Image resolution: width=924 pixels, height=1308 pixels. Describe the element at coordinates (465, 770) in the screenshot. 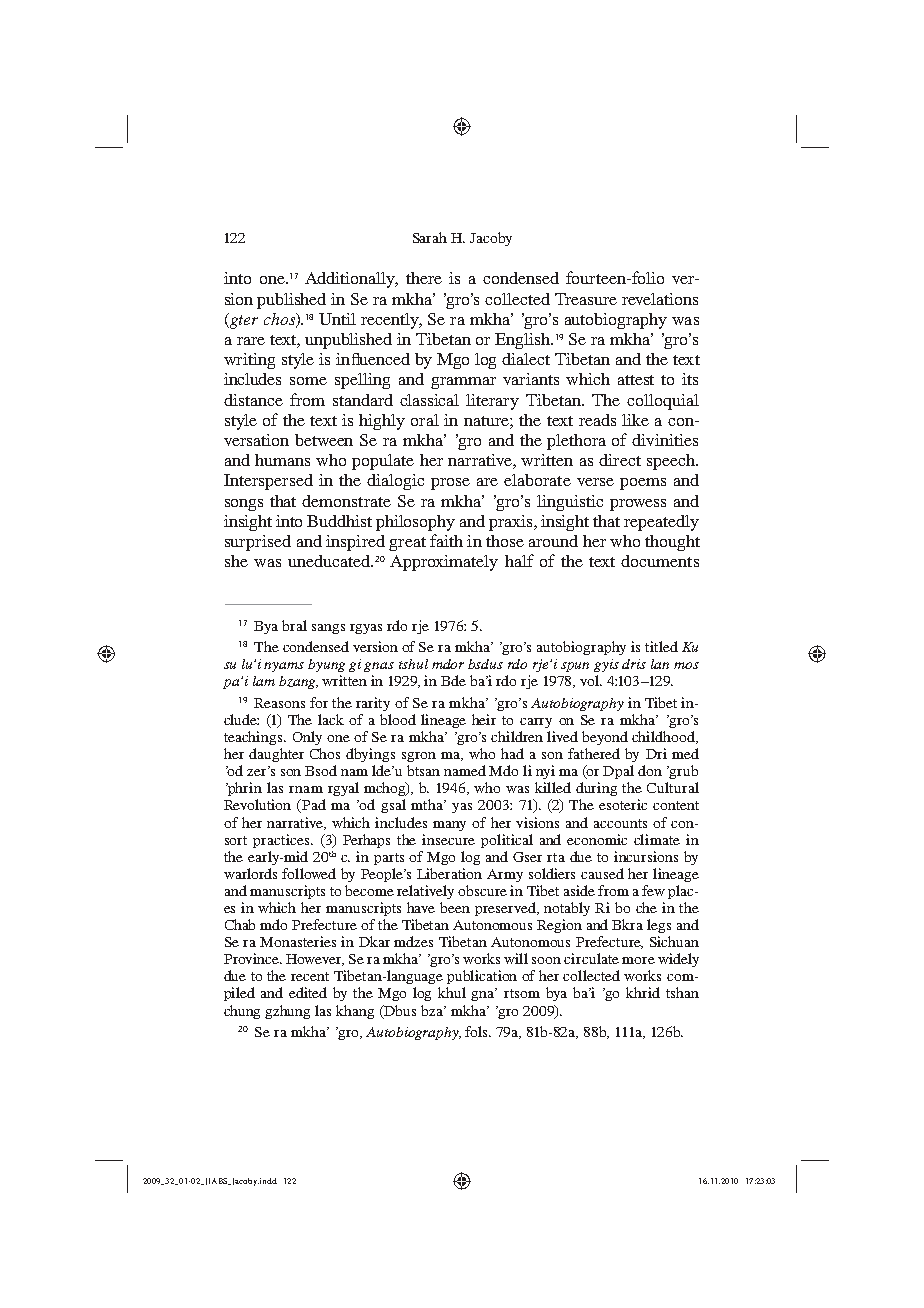

I see `named` at that location.
